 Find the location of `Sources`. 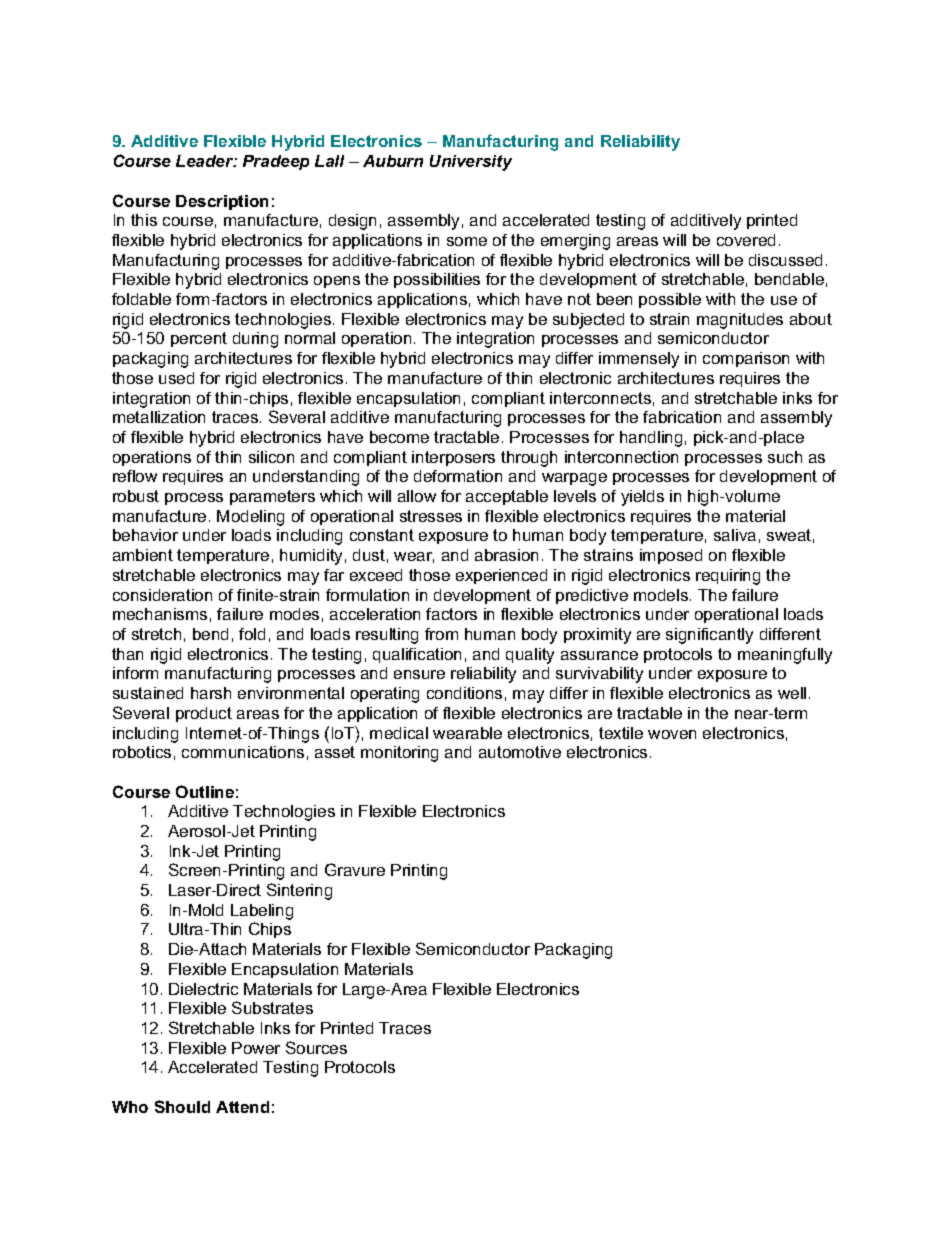

Sources is located at coordinates (316, 1047).
